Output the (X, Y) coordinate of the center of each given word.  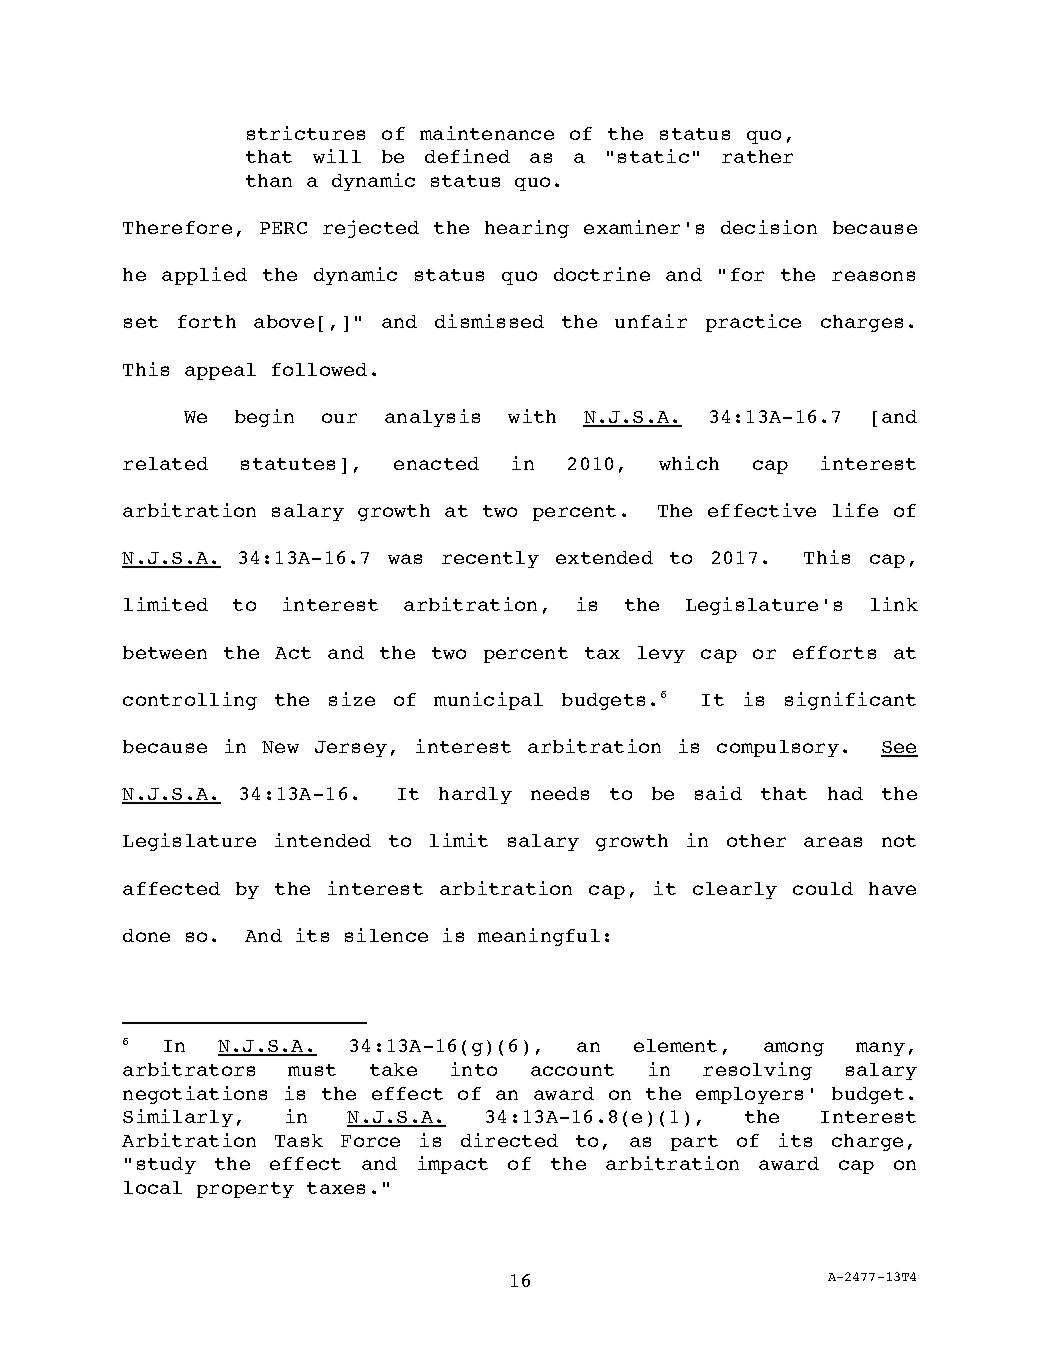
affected (171, 888)
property (245, 1190)
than (269, 180)
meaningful (539, 937)
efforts (834, 652)
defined (467, 156)
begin (264, 418)
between (165, 652)
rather (757, 156)
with (532, 416)
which (689, 463)
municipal (488, 701)
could (823, 888)
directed (509, 1140)
